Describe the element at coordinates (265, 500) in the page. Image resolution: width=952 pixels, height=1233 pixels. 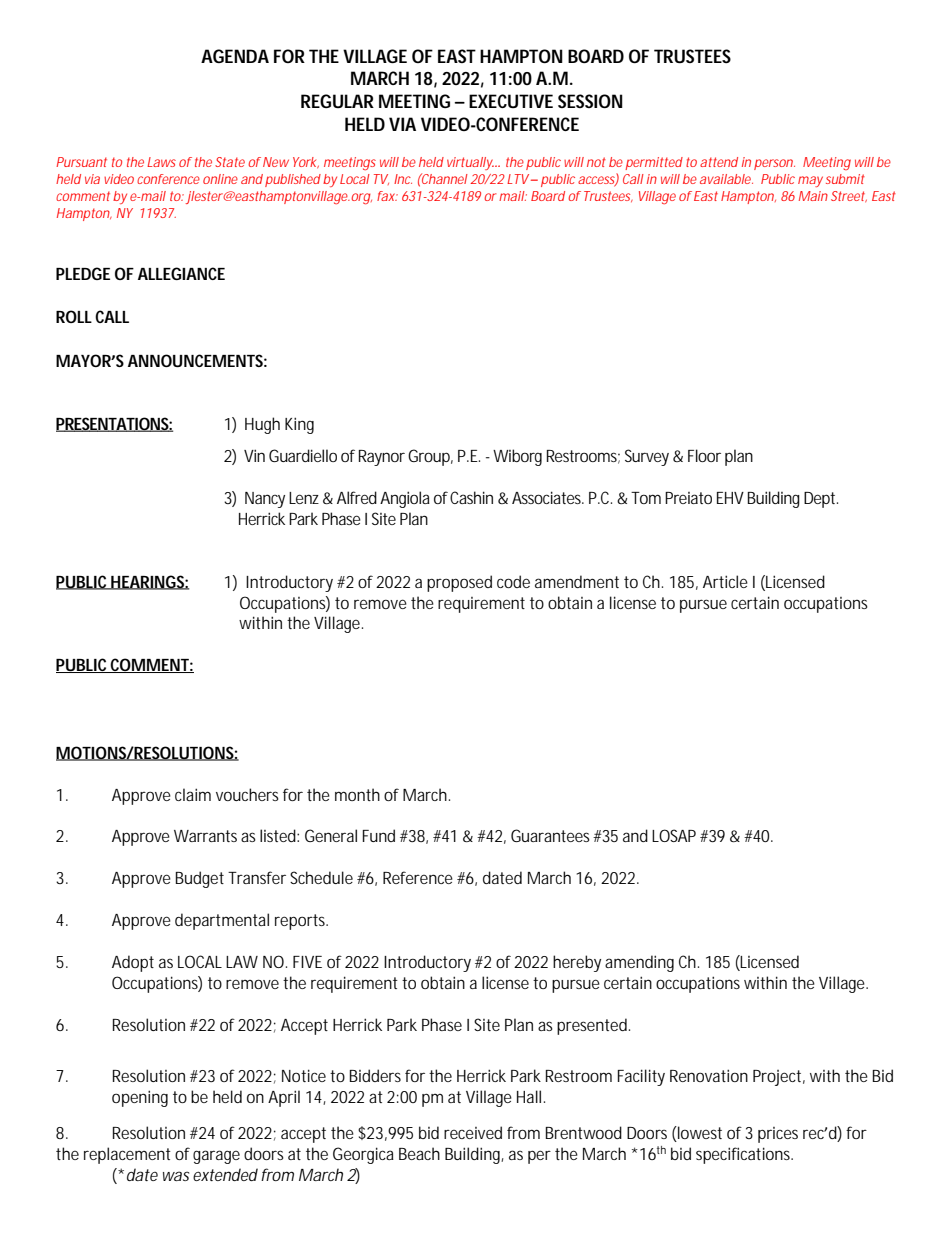
I see `Nancy` at that location.
